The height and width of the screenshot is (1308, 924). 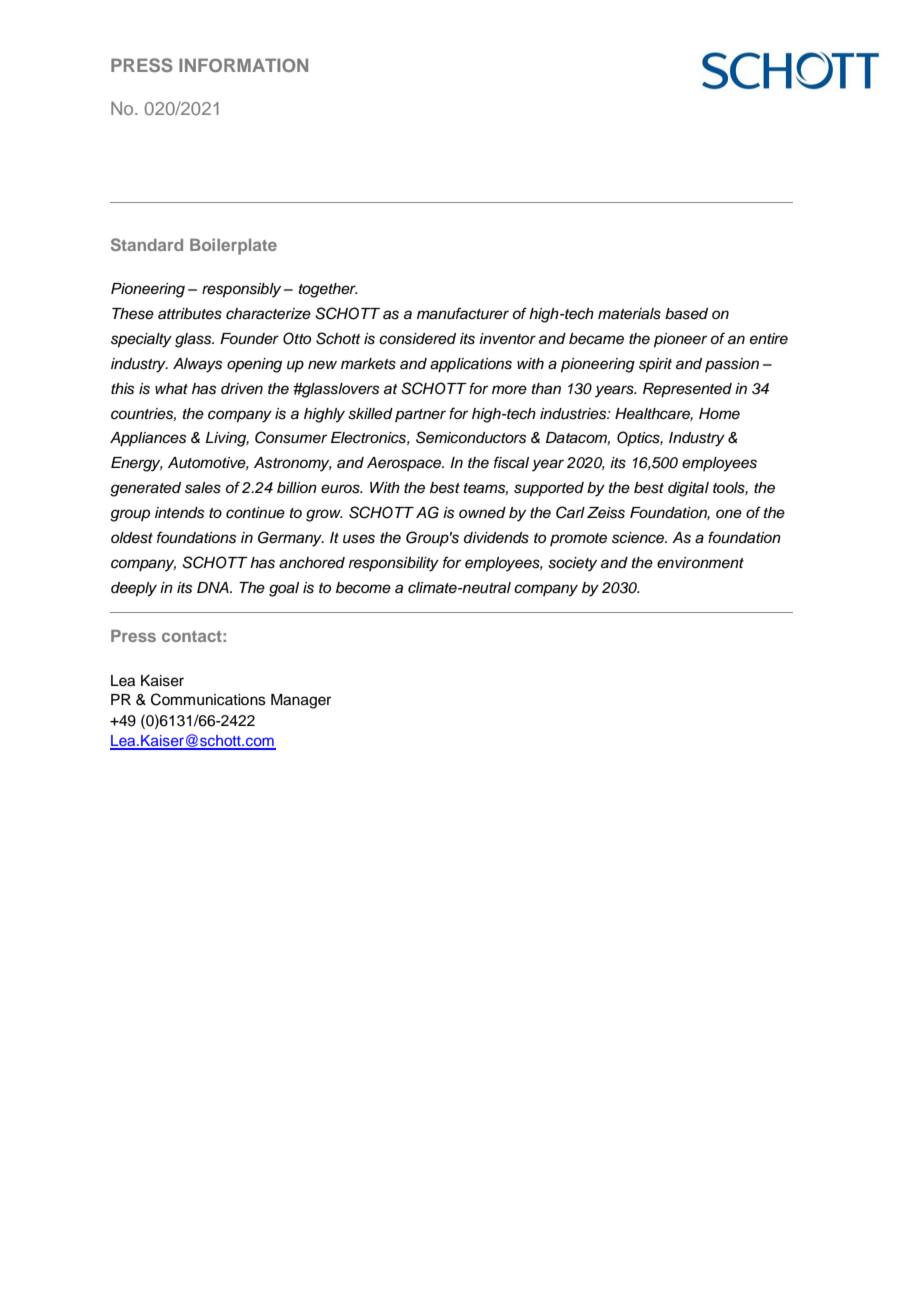 What do you see at coordinates (463, 313) in the screenshot?
I see `manufacturer` at bounding box center [463, 313].
